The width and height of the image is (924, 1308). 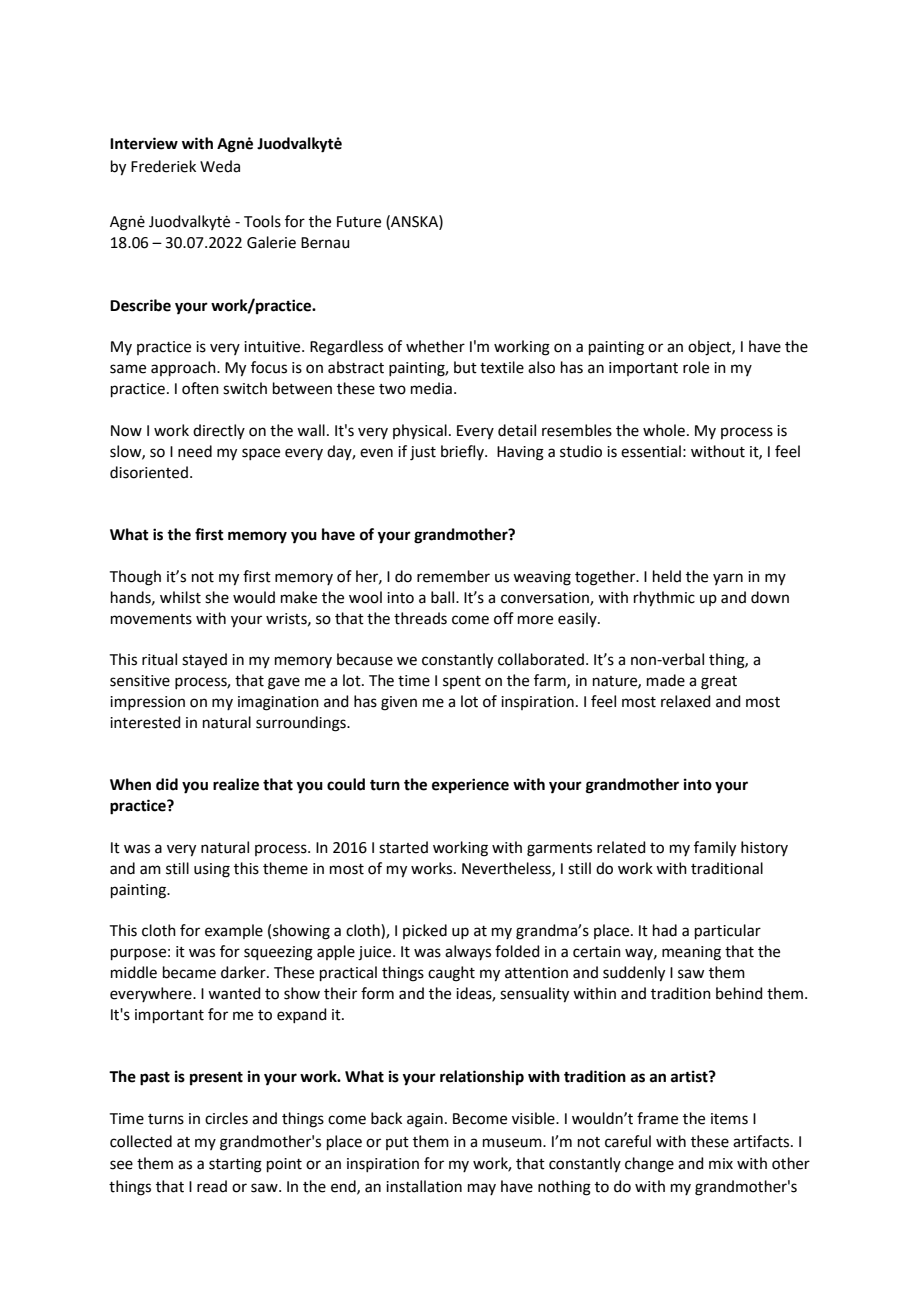 I want to click on Interview, so click(x=144, y=143).
